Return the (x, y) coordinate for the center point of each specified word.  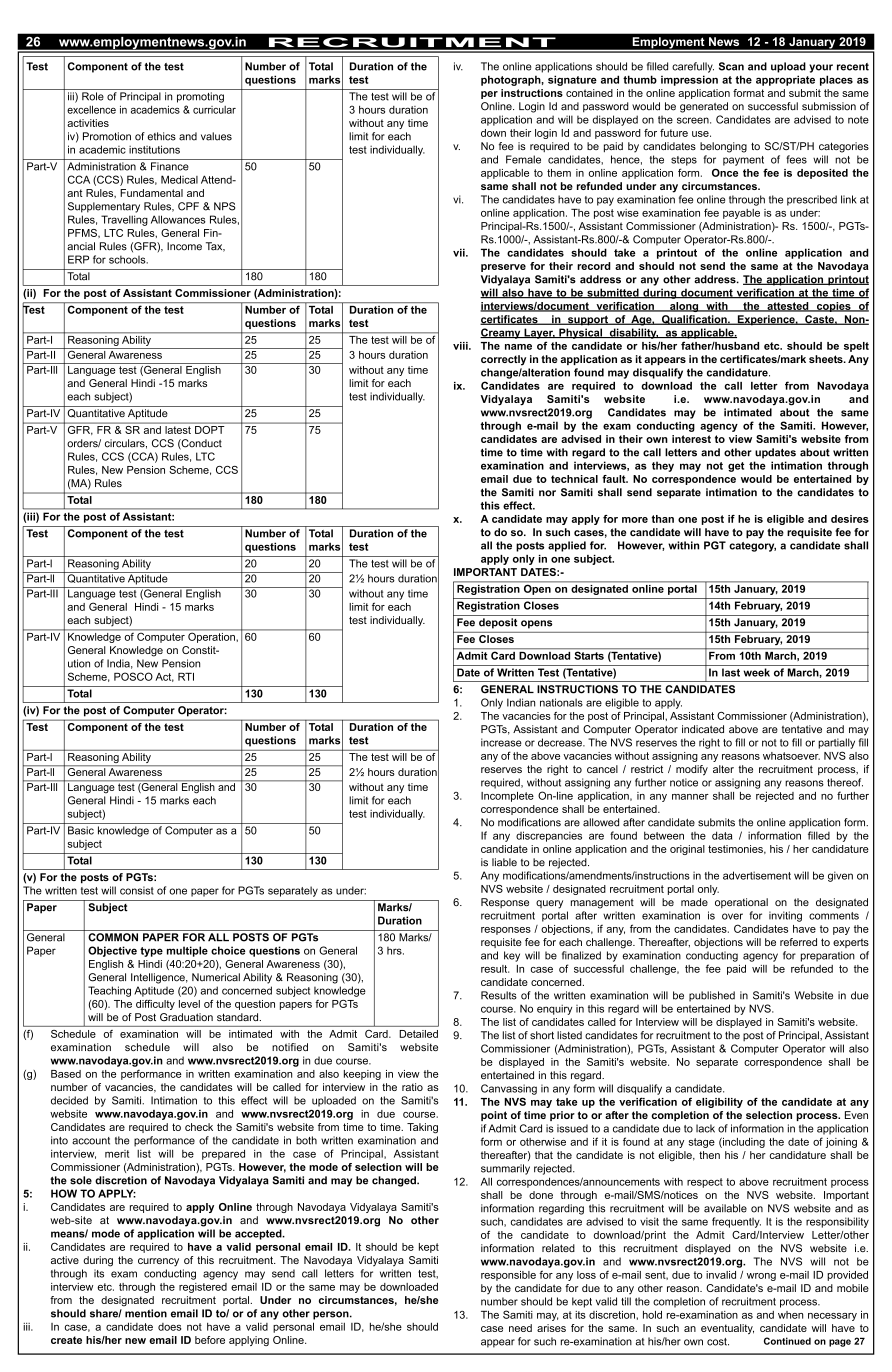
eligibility (719, 1103)
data (722, 835)
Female (523, 159)
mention (146, 1313)
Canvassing (509, 1089)
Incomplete (507, 797)
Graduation (186, 1017)
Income (184, 246)
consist (137, 890)
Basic (81, 830)
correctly (503, 360)
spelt (856, 347)
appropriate (785, 80)
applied (567, 546)
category (752, 547)
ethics (161, 136)
